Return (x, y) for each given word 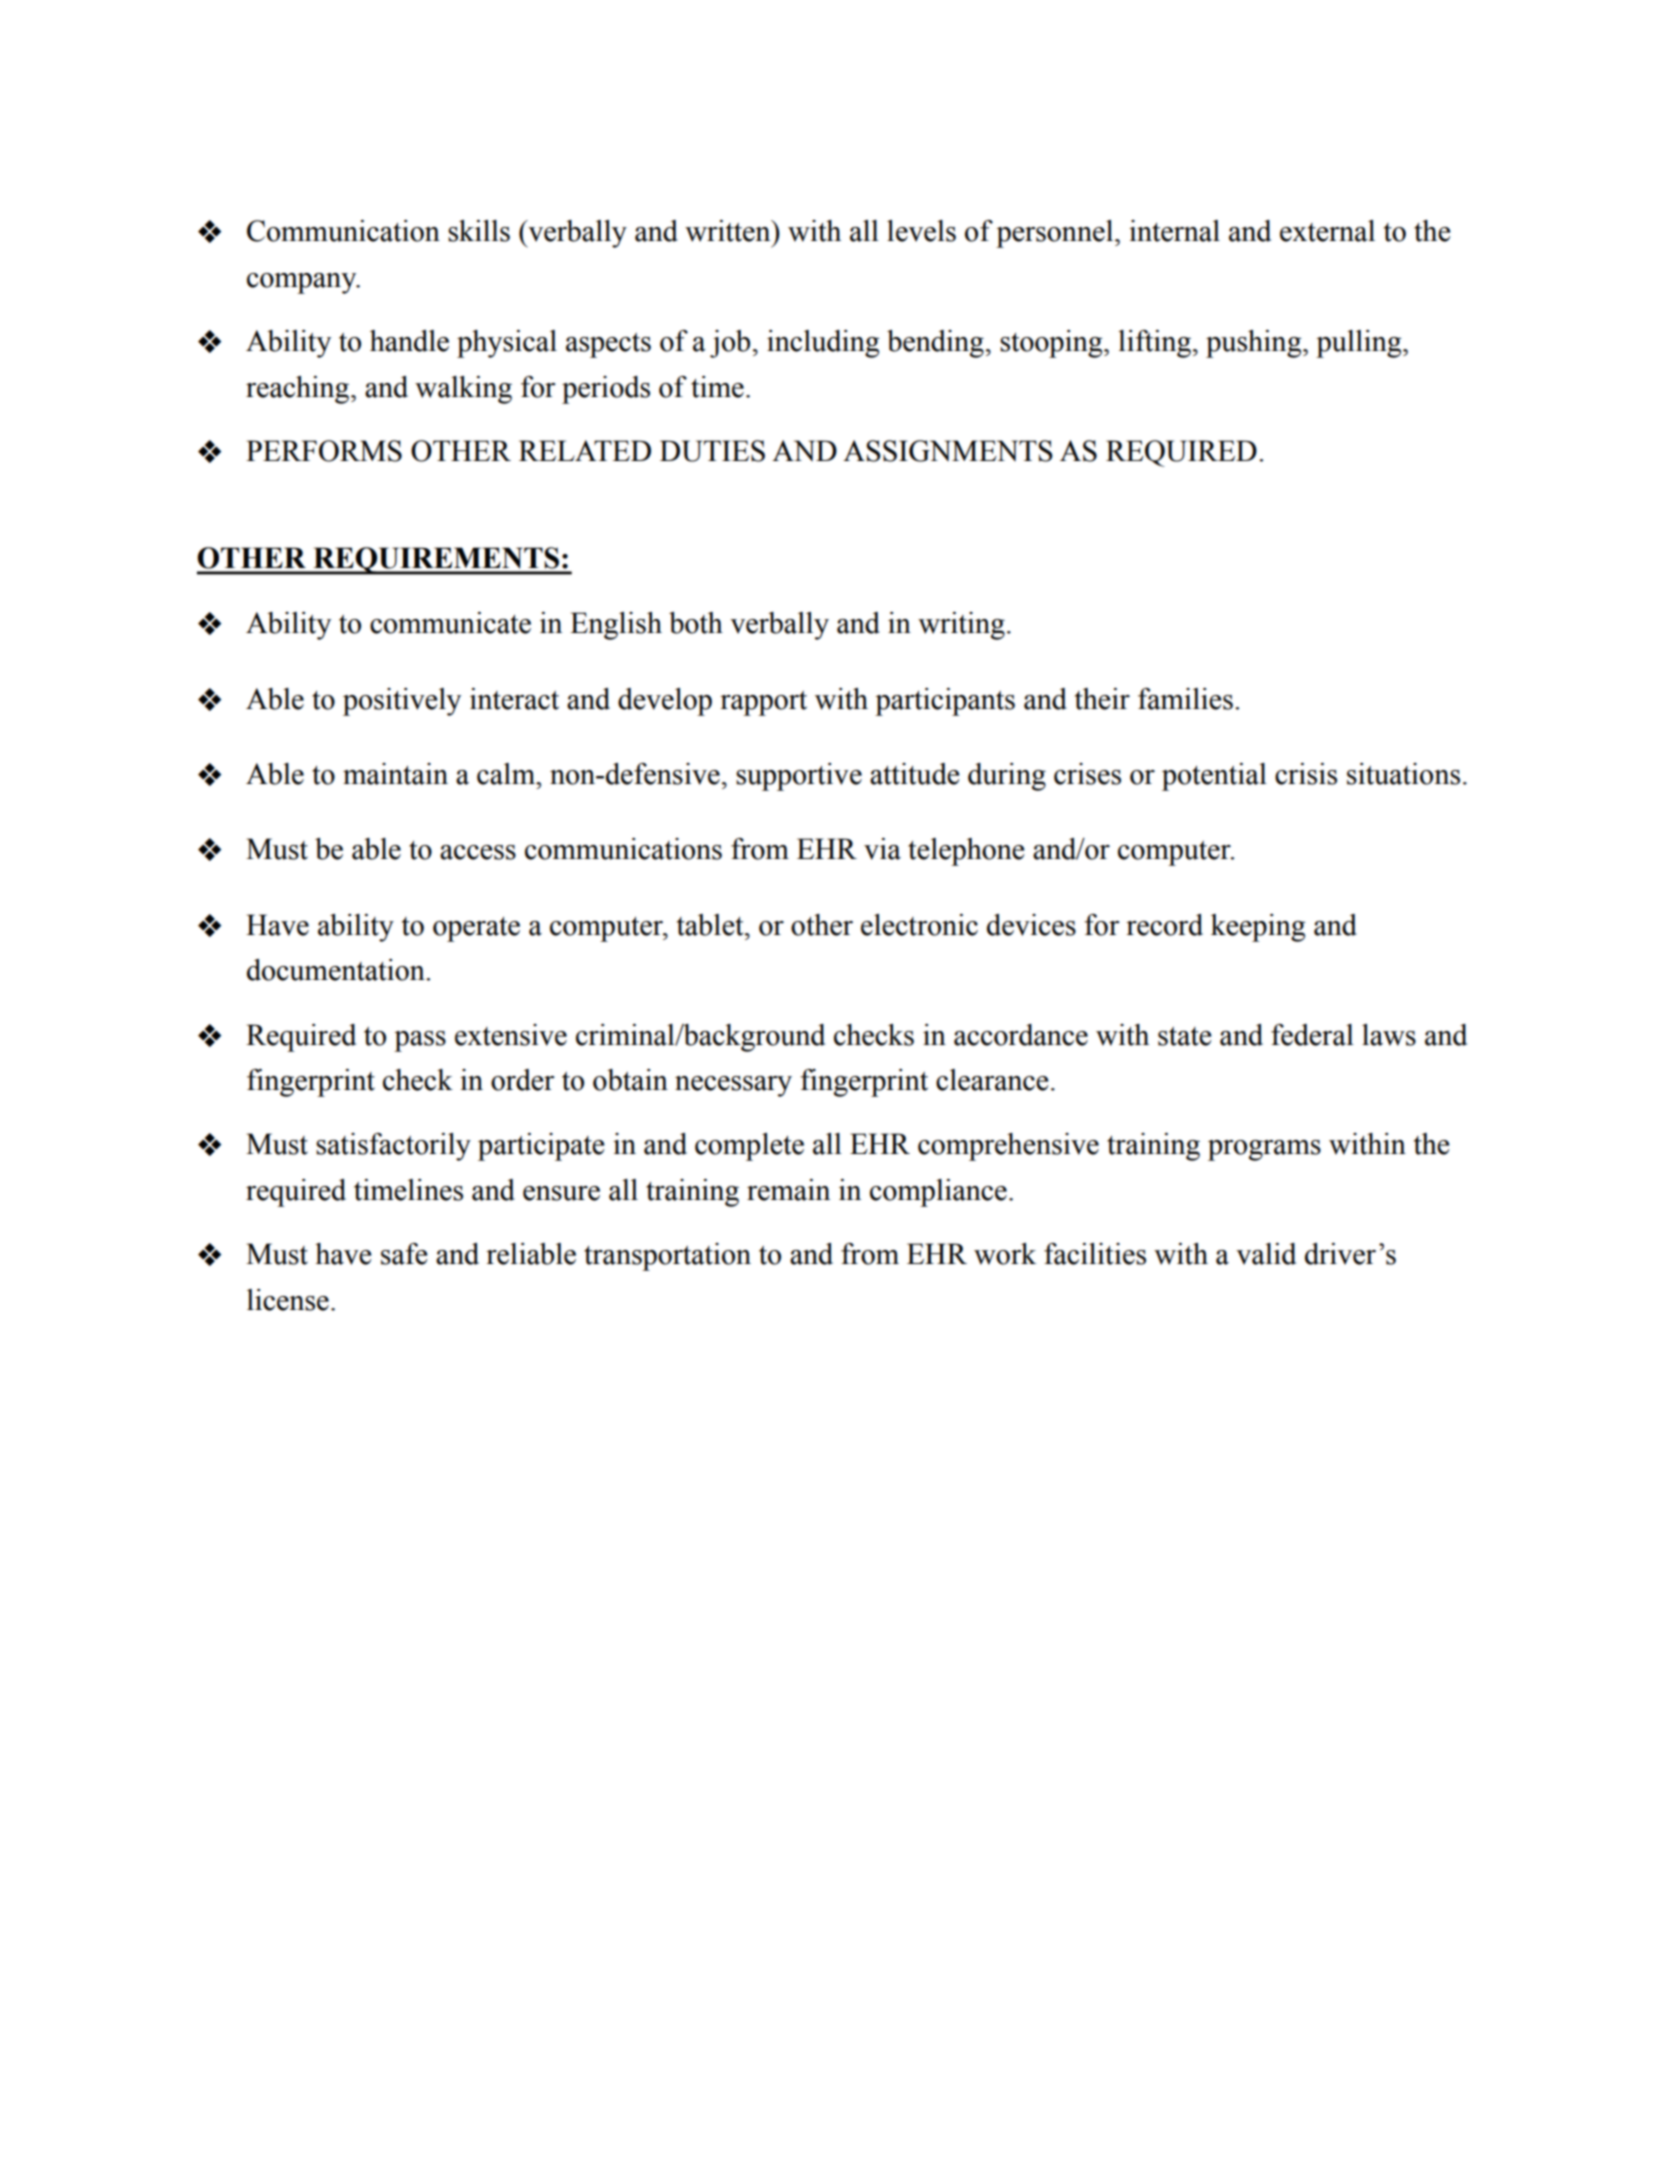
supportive (799, 777)
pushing (1255, 344)
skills (479, 231)
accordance (1021, 1035)
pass (420, 1041)
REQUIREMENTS (436, 561)
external (1327, 231)
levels (921, 231)
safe (404, 1254)
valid (1266, 1254)
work (1005, 1254)
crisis (1306, 774)
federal (1312, 1035)
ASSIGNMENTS (948, 451)
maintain (395, 774)
